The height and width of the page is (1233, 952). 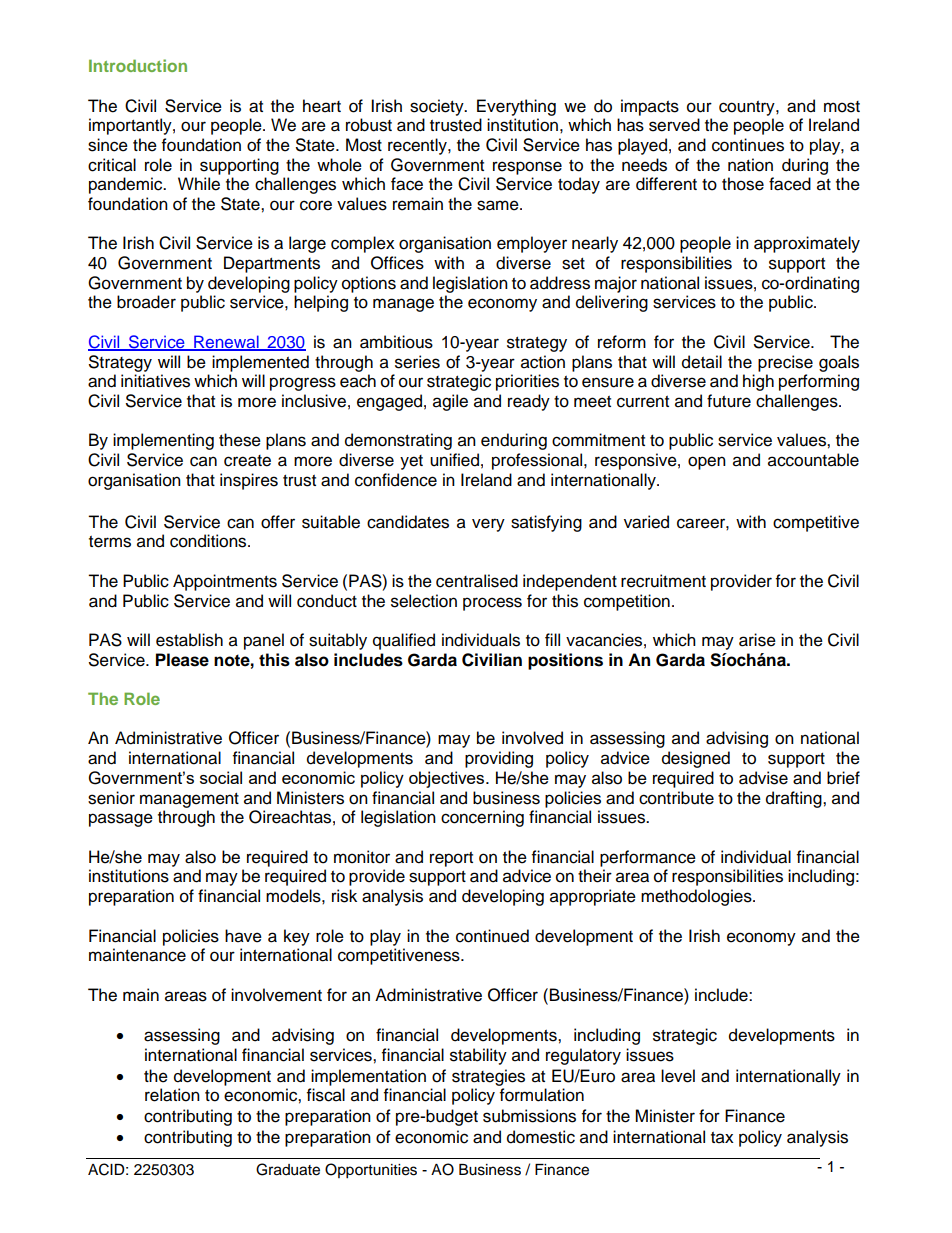 I want to click on report, so click(x=451, y=859).
